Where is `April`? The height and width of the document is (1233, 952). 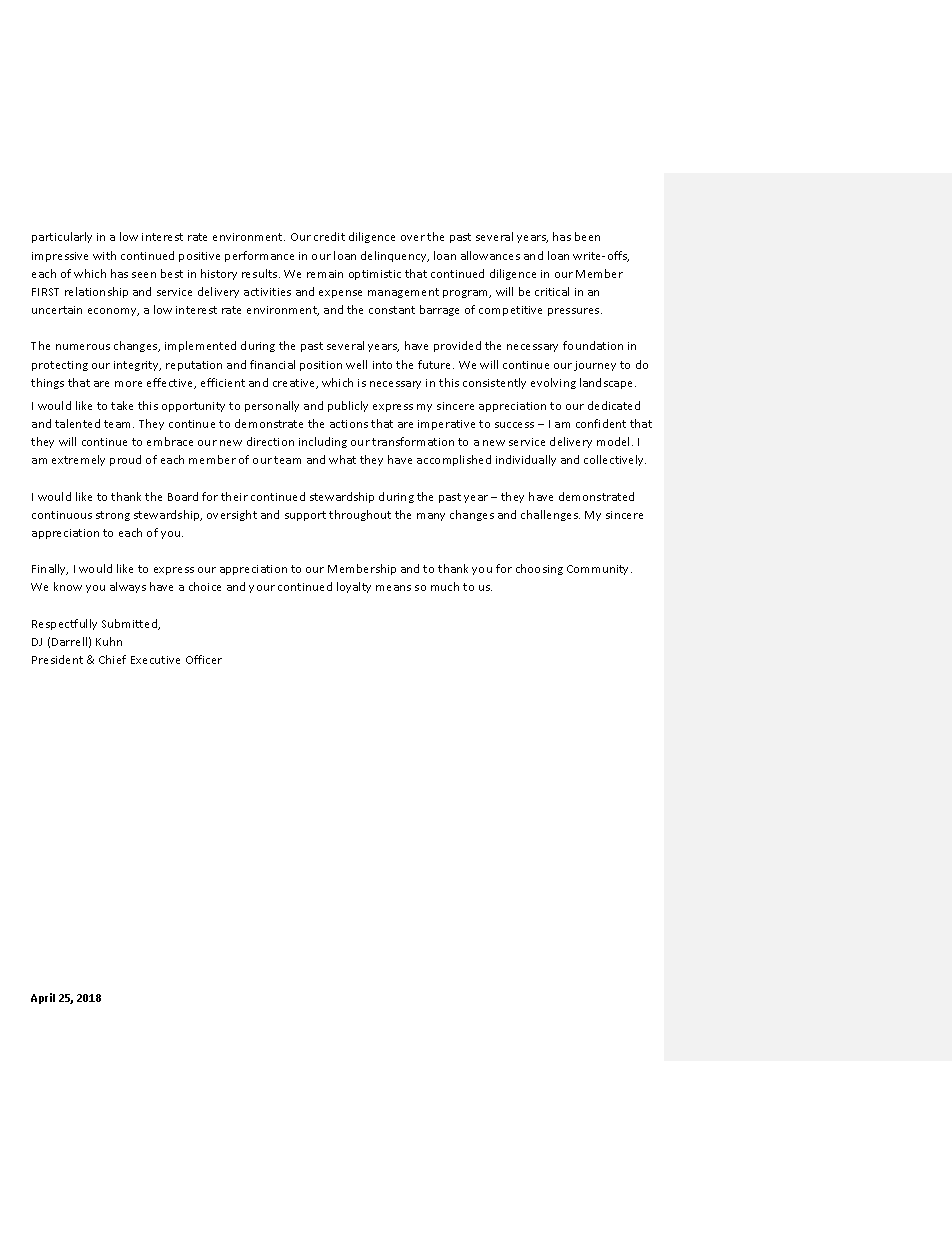 April is located at coordinates (43, 998).
